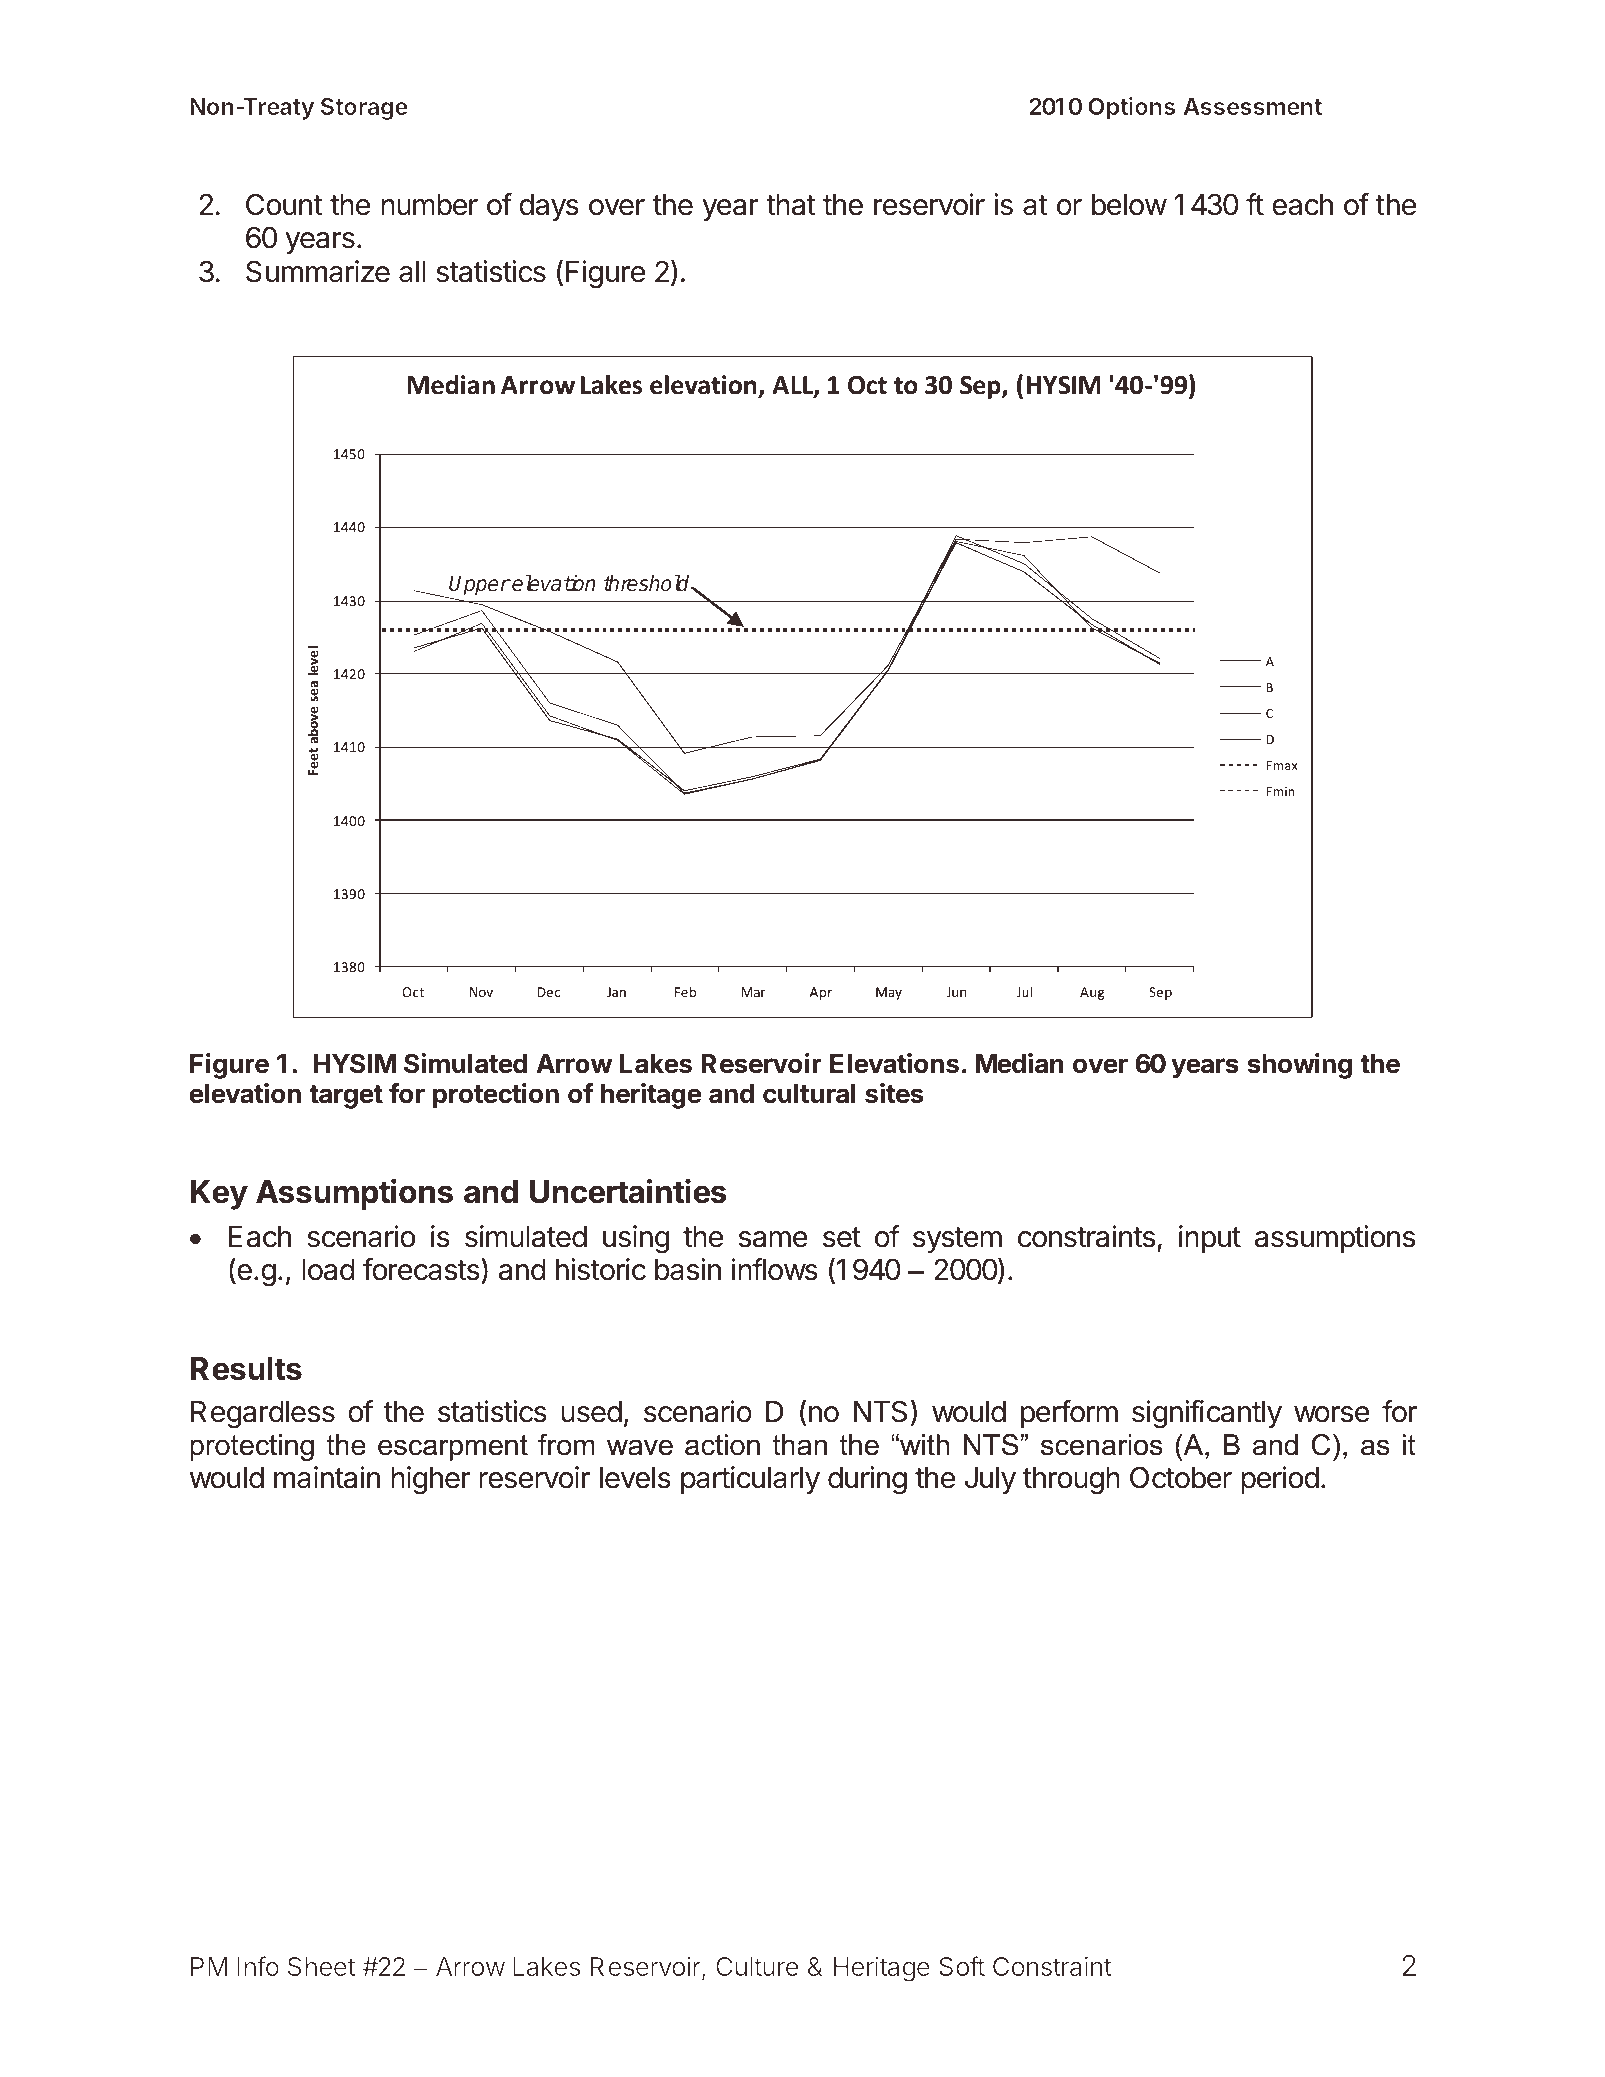  Describe the element at coordinates (481, 992) in the image. I see `Nov` at that location.
